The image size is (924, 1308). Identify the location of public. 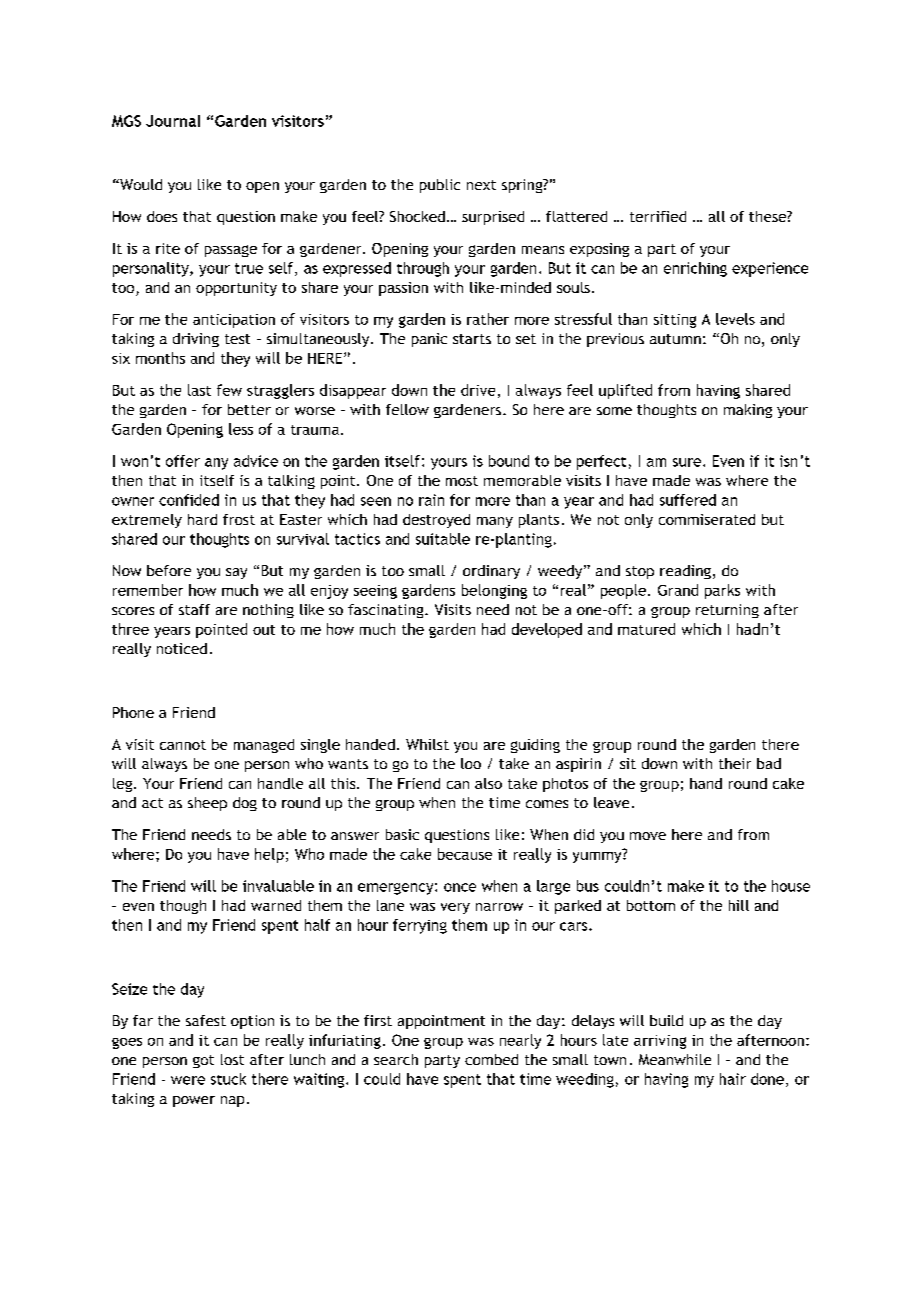
(440, 186).
